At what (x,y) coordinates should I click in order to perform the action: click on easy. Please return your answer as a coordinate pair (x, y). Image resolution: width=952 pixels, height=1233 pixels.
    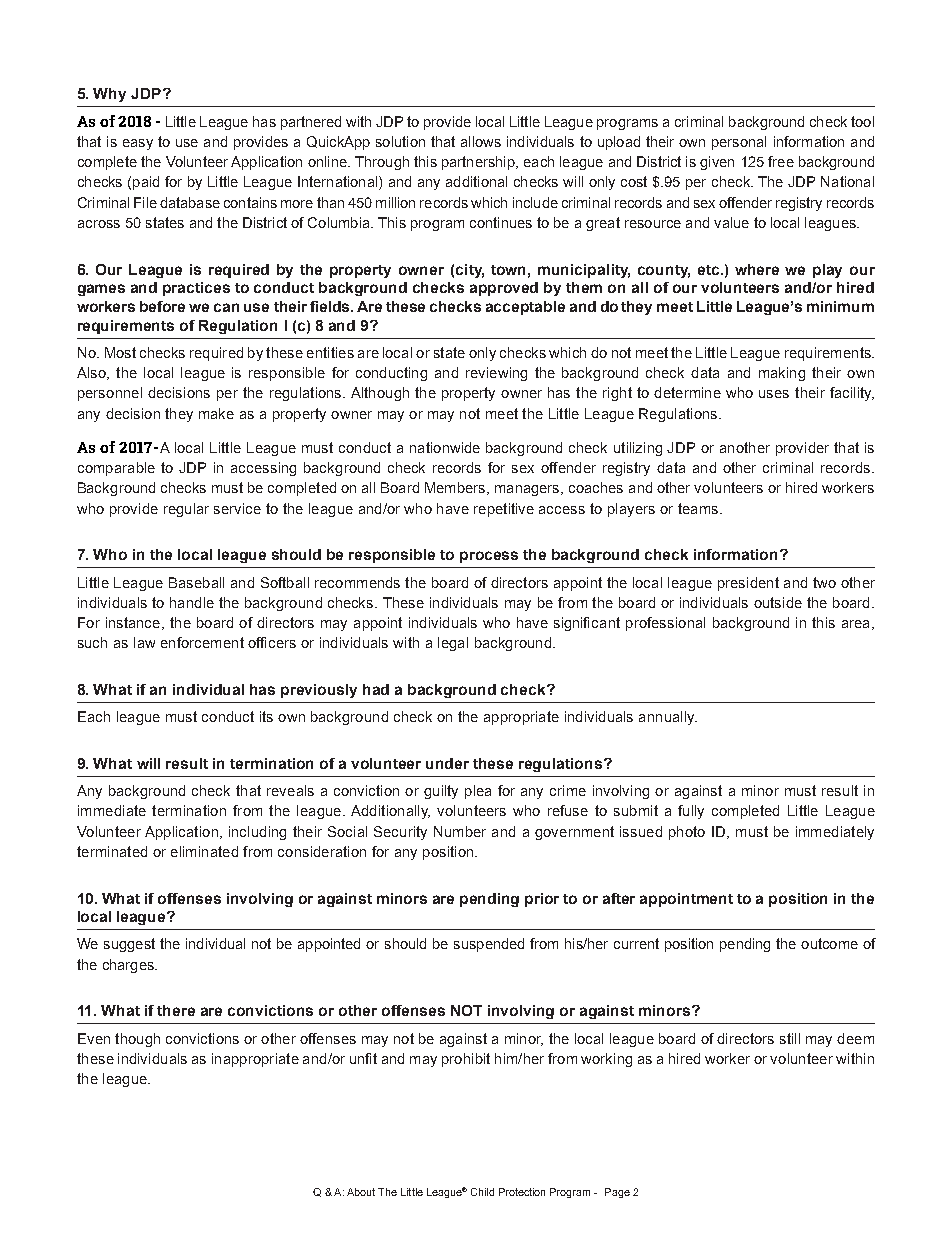
    Looking at the image, I should click on (138, 144).
